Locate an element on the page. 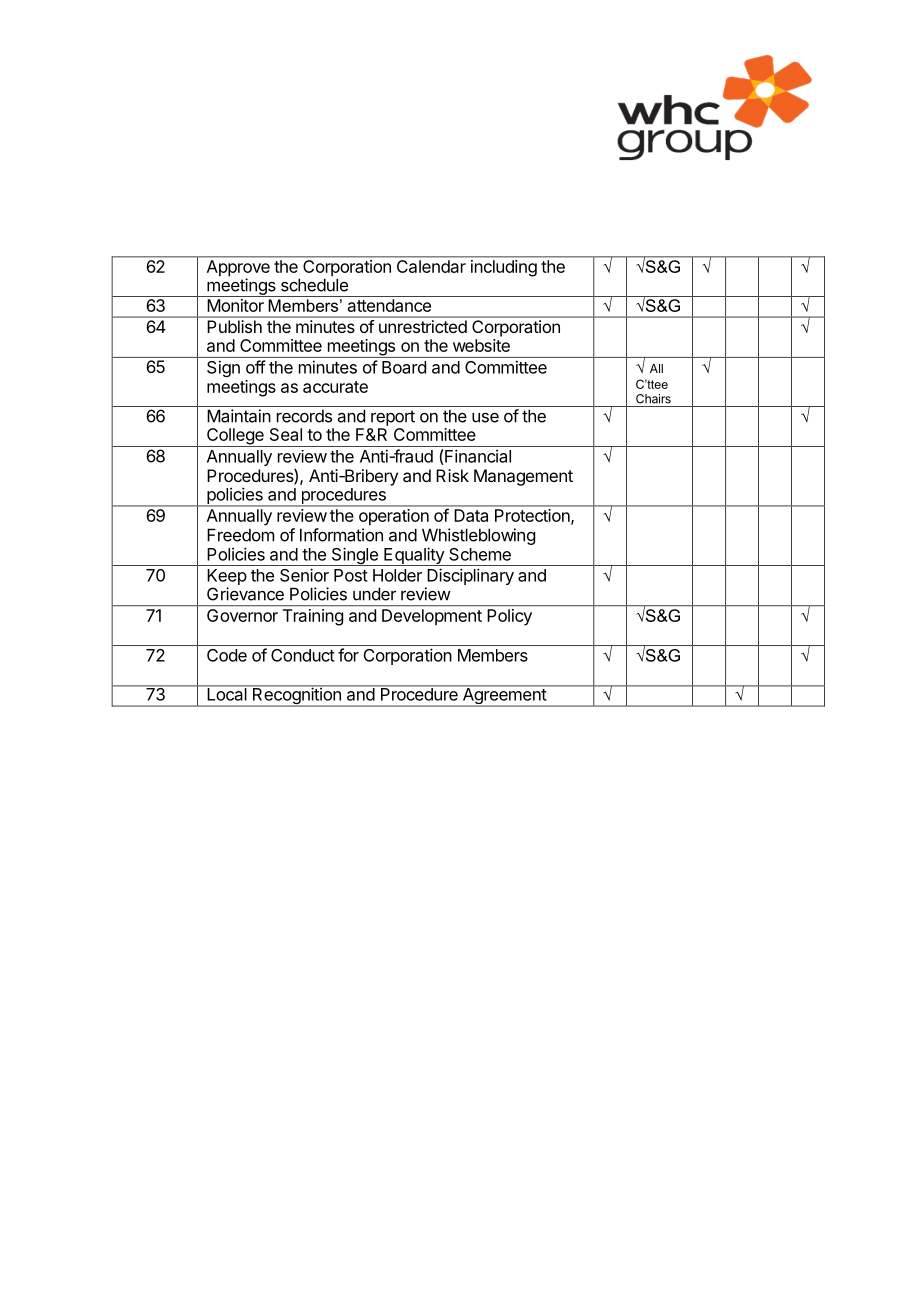  Agreement is located at coordinates (504, 696).
